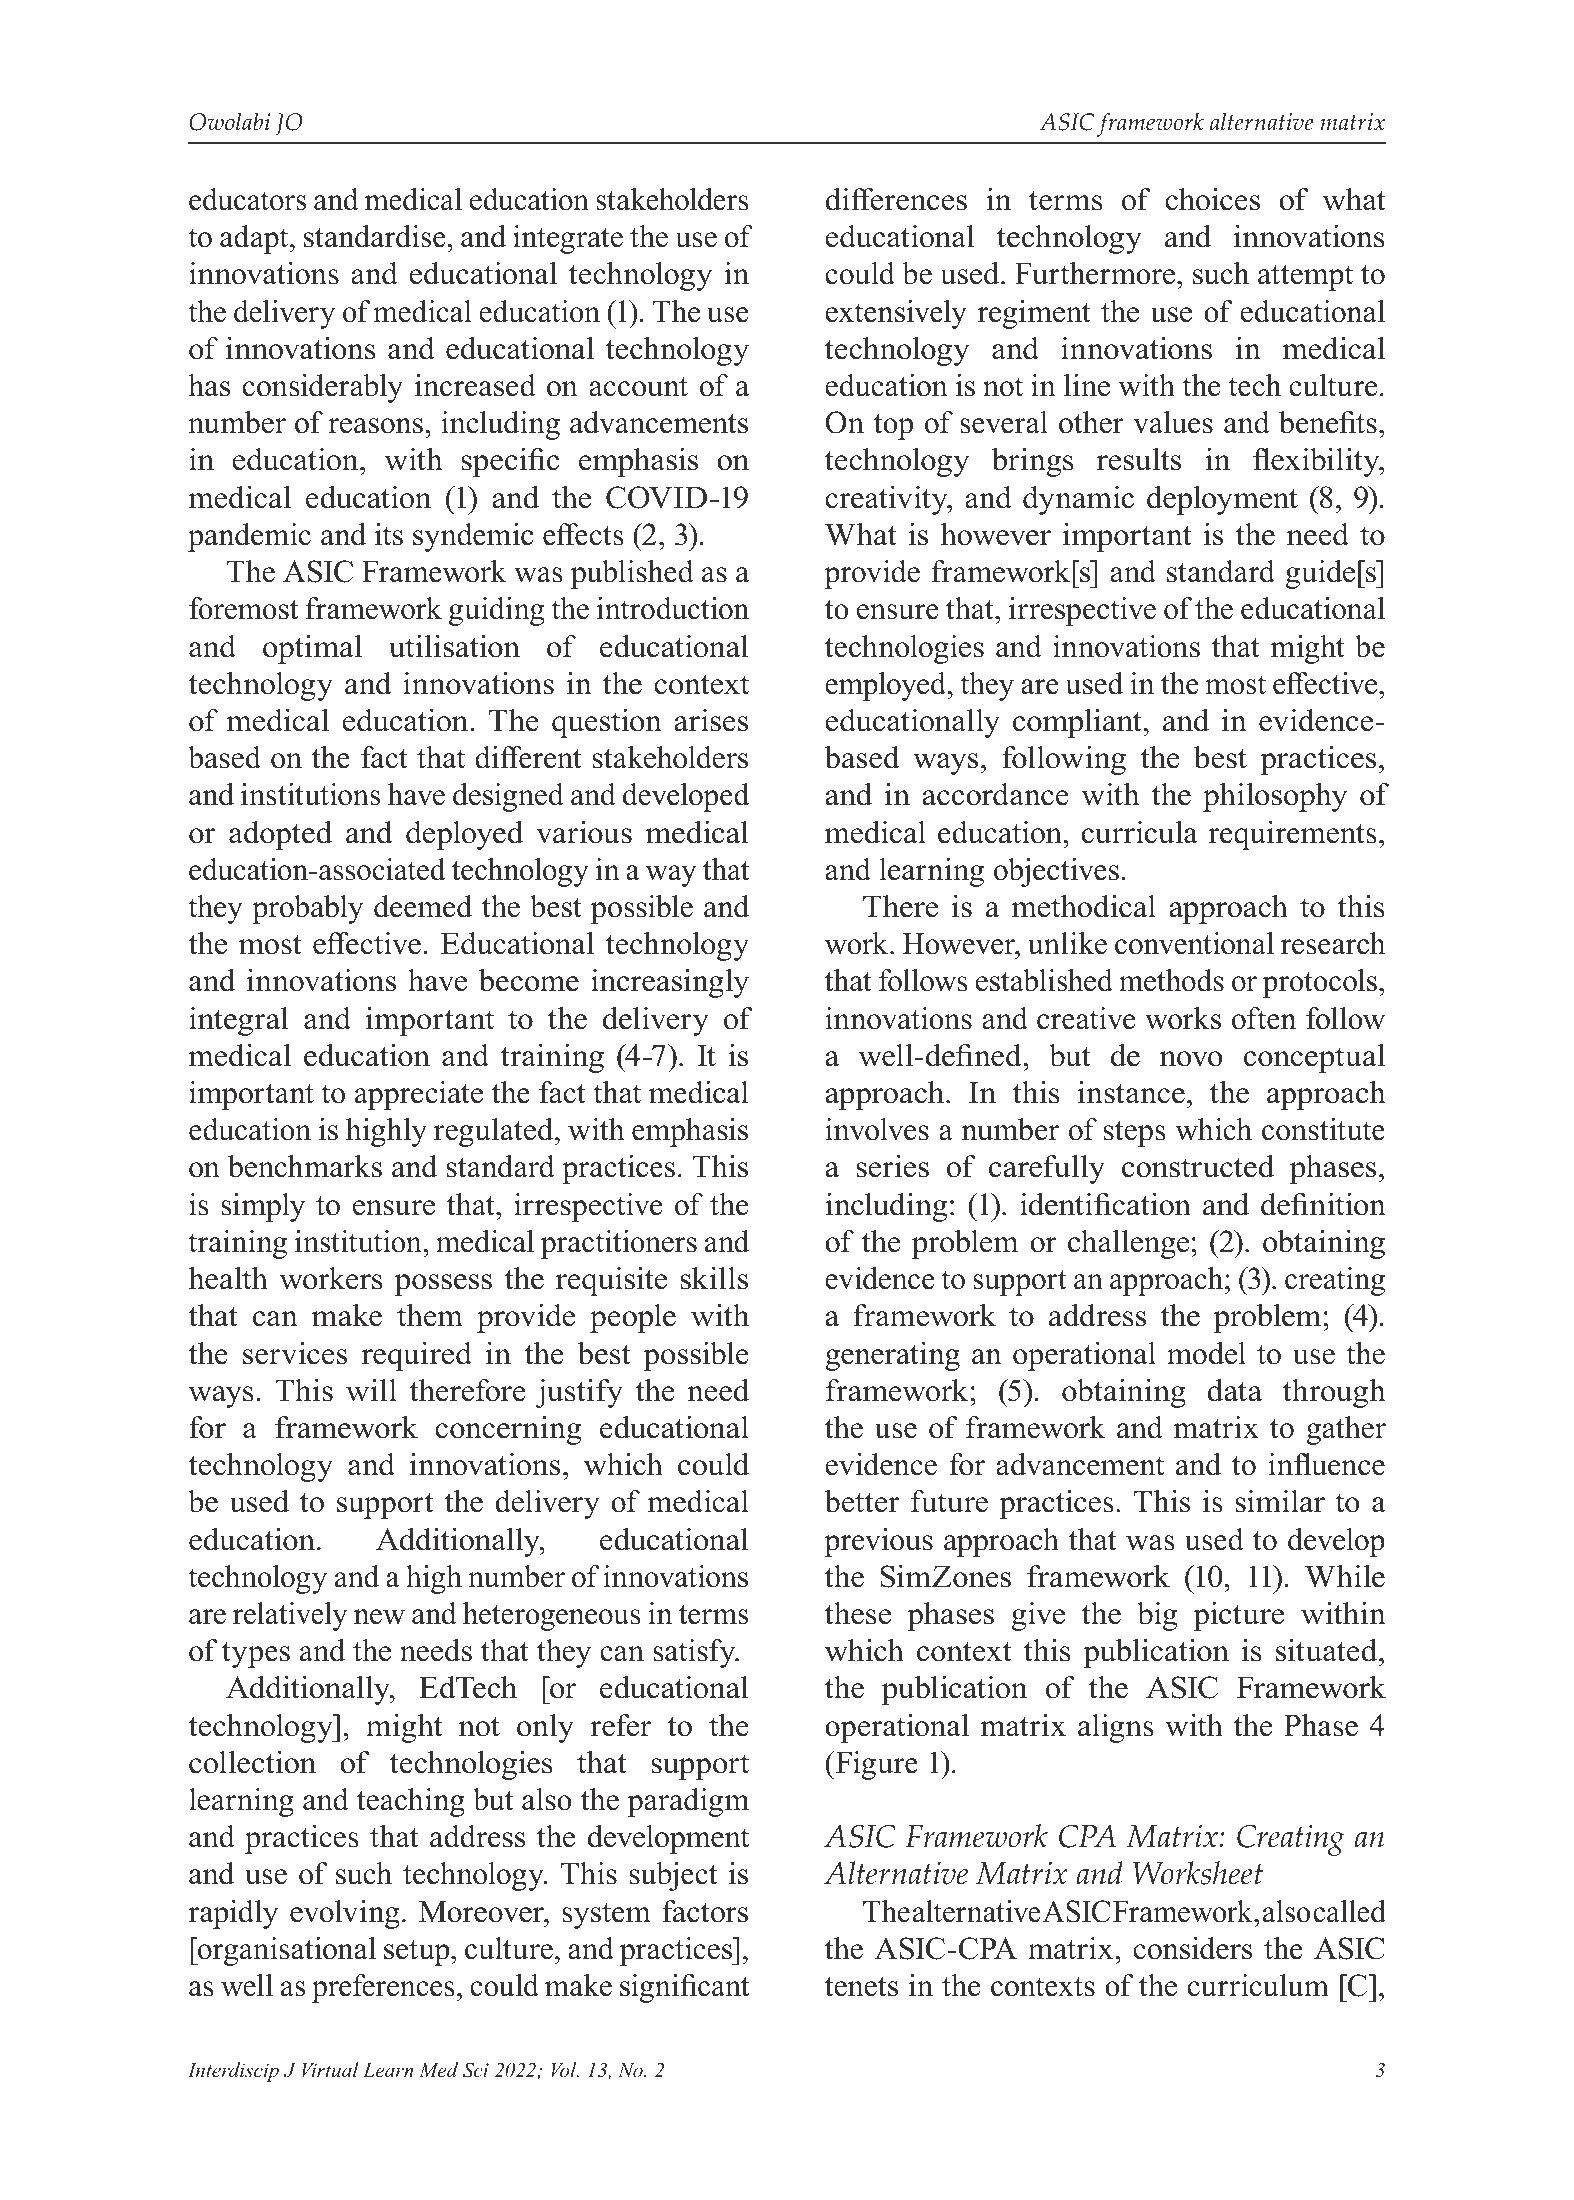 The image size is (1574, 2200). What do you see at coordinates (280, 835) in the image?
I see `adopted` at bounding box center [280, 835].
